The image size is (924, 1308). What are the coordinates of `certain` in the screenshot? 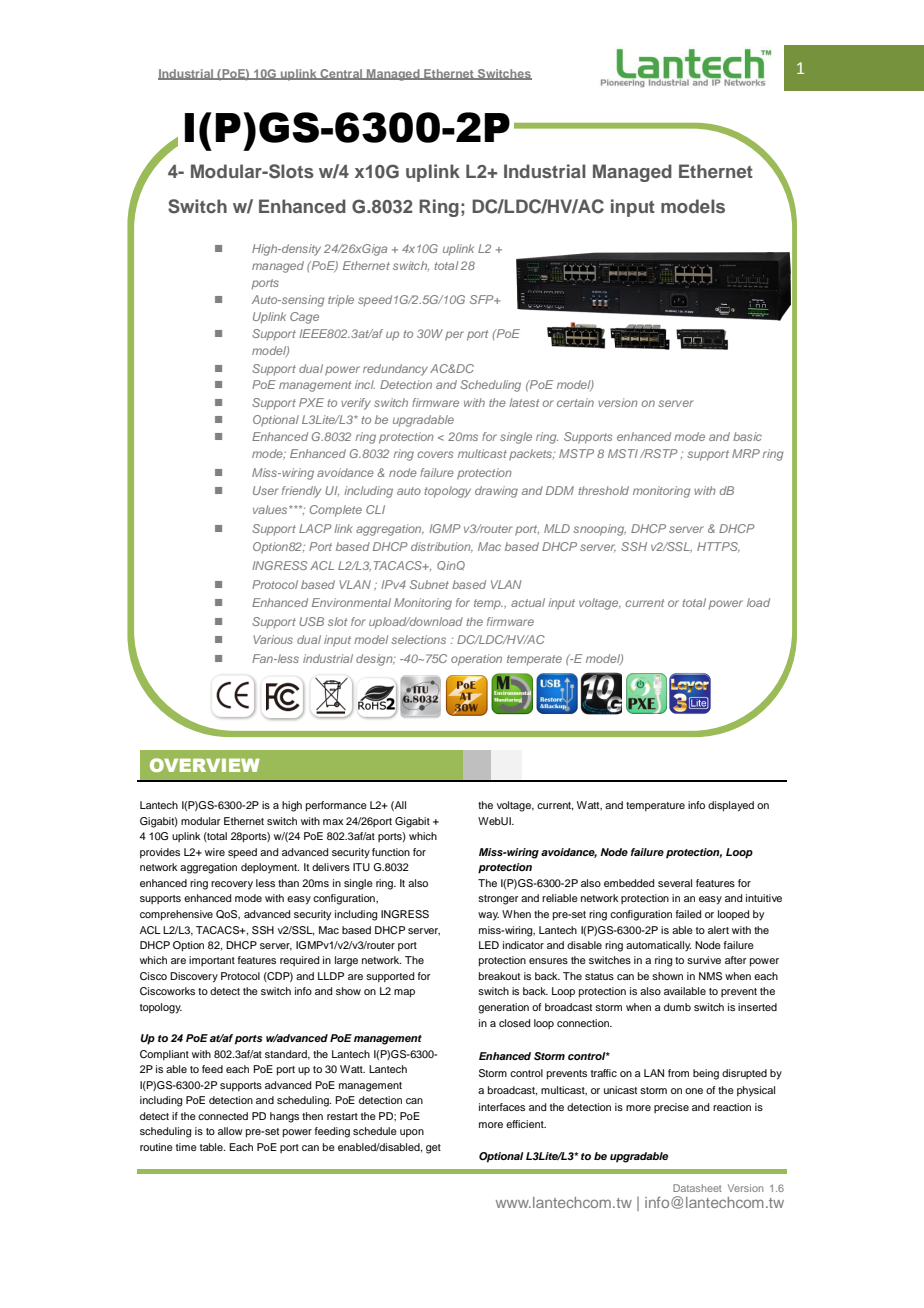 It's located at (575, 402).
